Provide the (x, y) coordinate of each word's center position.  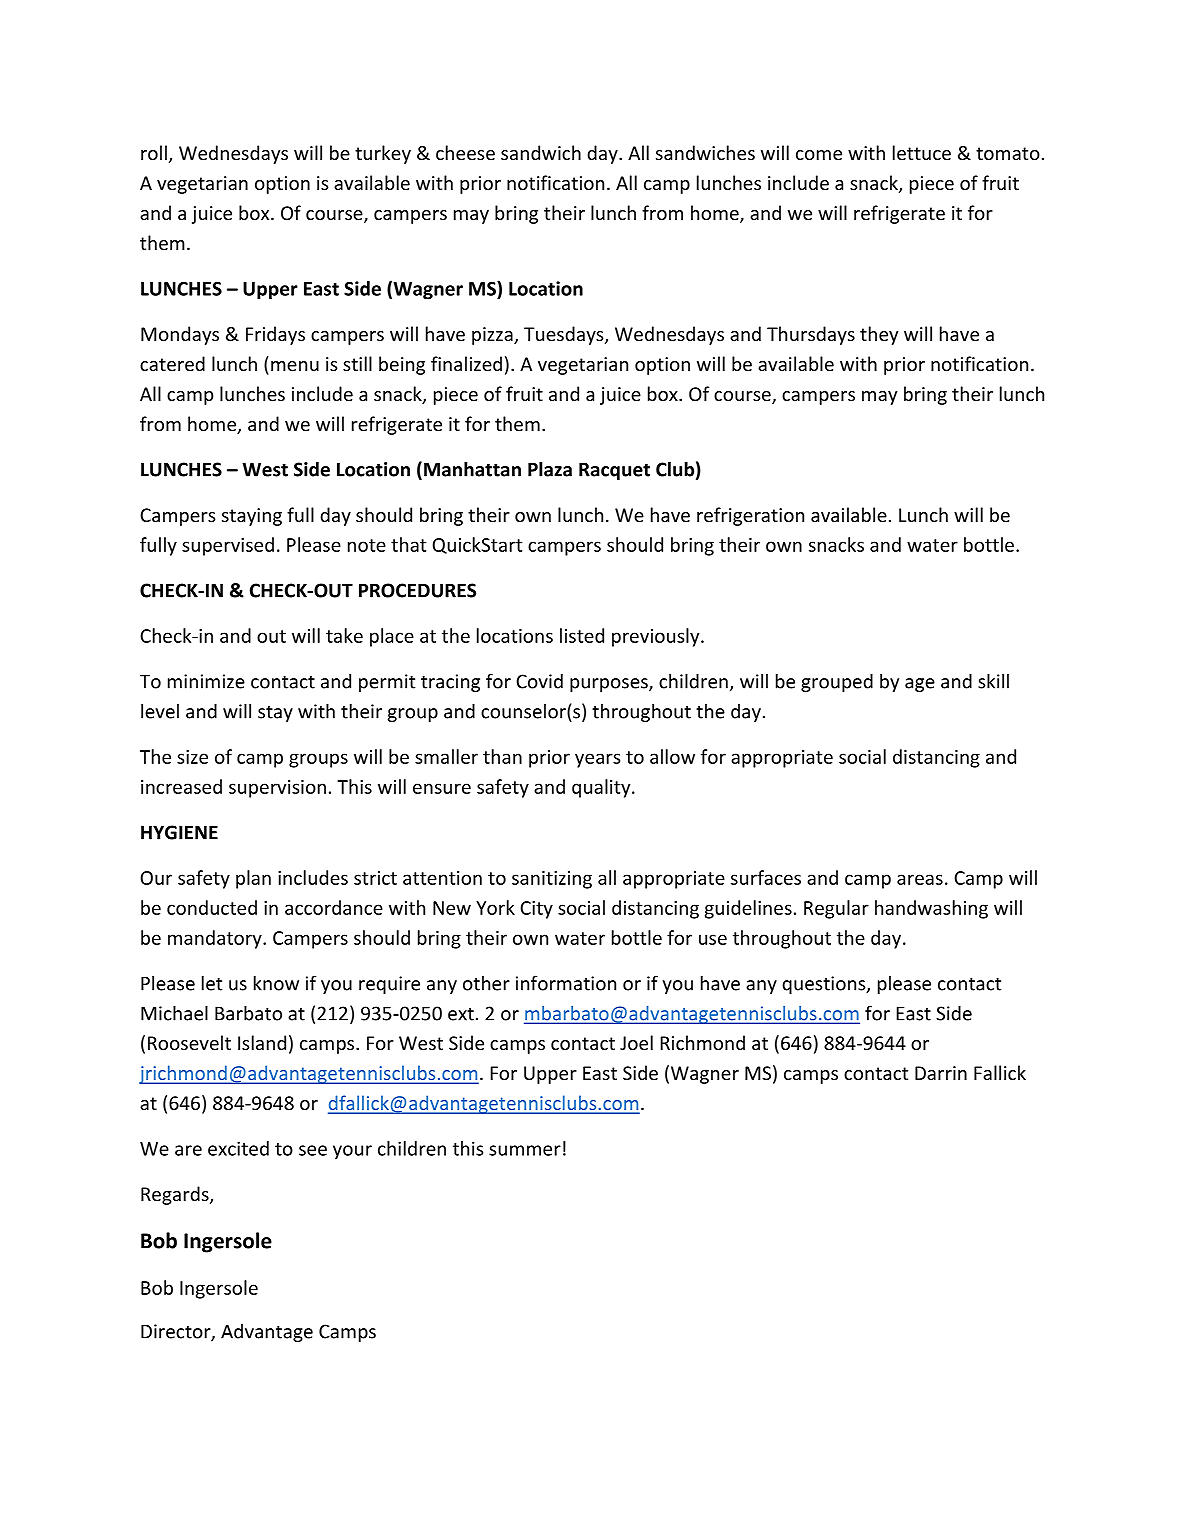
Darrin (941, 1073)
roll (154, 152)
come (819, 155)
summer (525, 1150)
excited (238, 1148)
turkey (383, 154)
